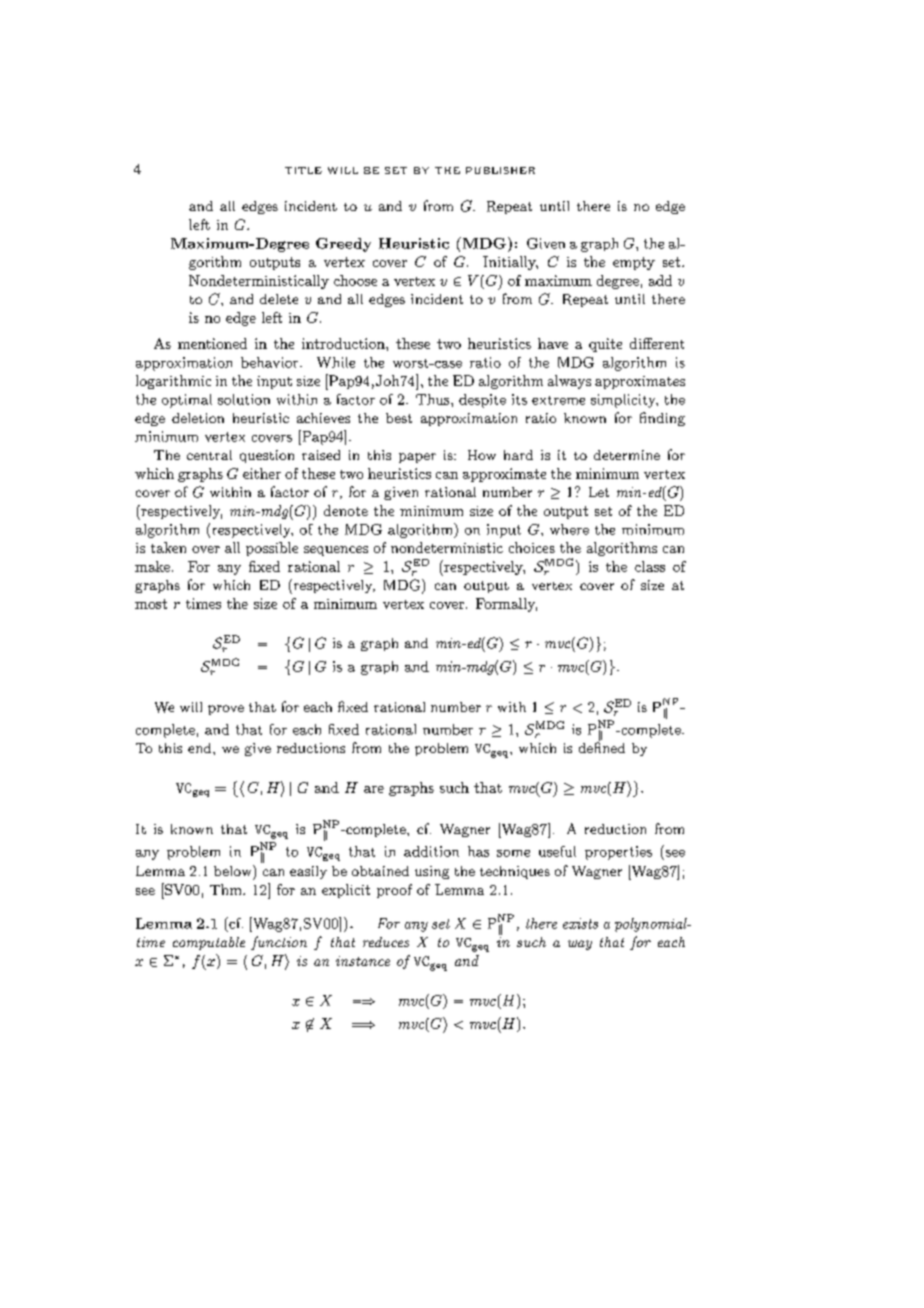 Image resolution: width=924 pixels, height=1308 pixels. I want to click on empty, so click(634, 263).
